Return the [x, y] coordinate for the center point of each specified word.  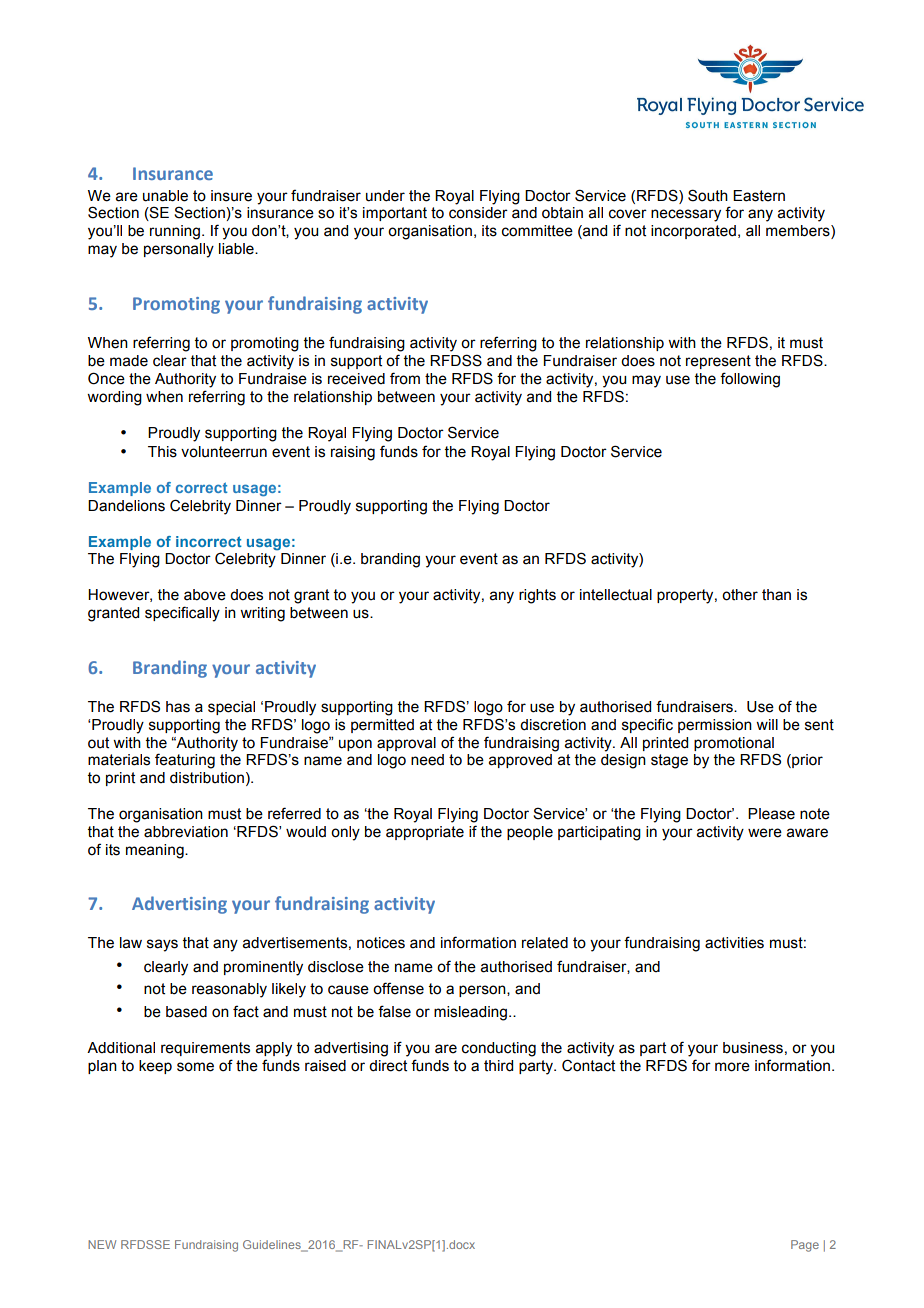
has [178, 707]
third [498, 1066]
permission [715, 726]
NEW [102, 1244]
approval [406, 744]
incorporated [693, 232]
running [175, 232]
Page [805, 1246]
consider [478, 213]
